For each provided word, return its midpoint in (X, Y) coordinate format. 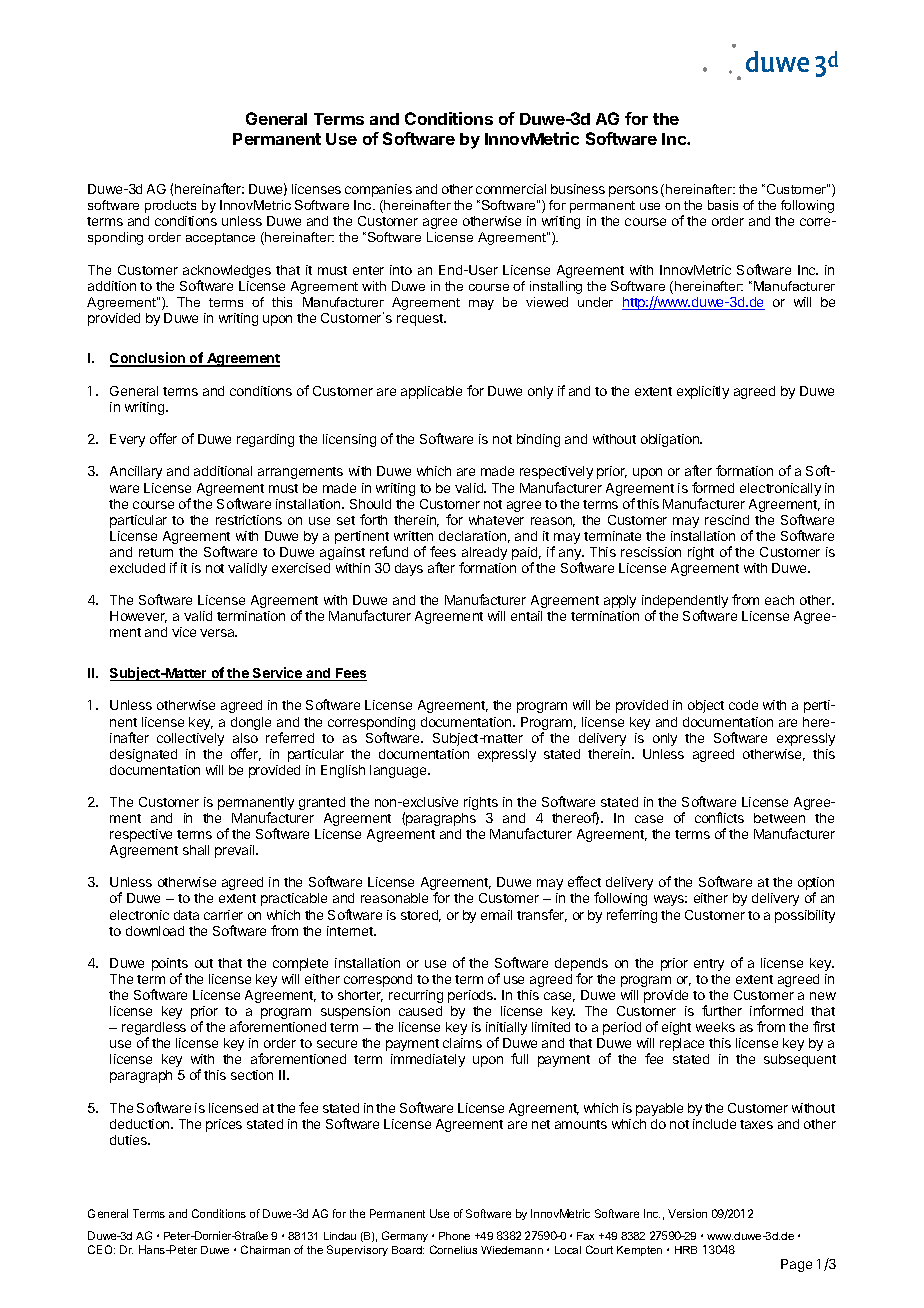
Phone (454, 1236)
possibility (805, 916)
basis (723, 205)
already (484, 555)
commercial (511, 189)
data (186, 915)
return (156, 552)
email (496, 915)
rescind (727, 520)
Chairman (265, 1249)
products (170, 206)
